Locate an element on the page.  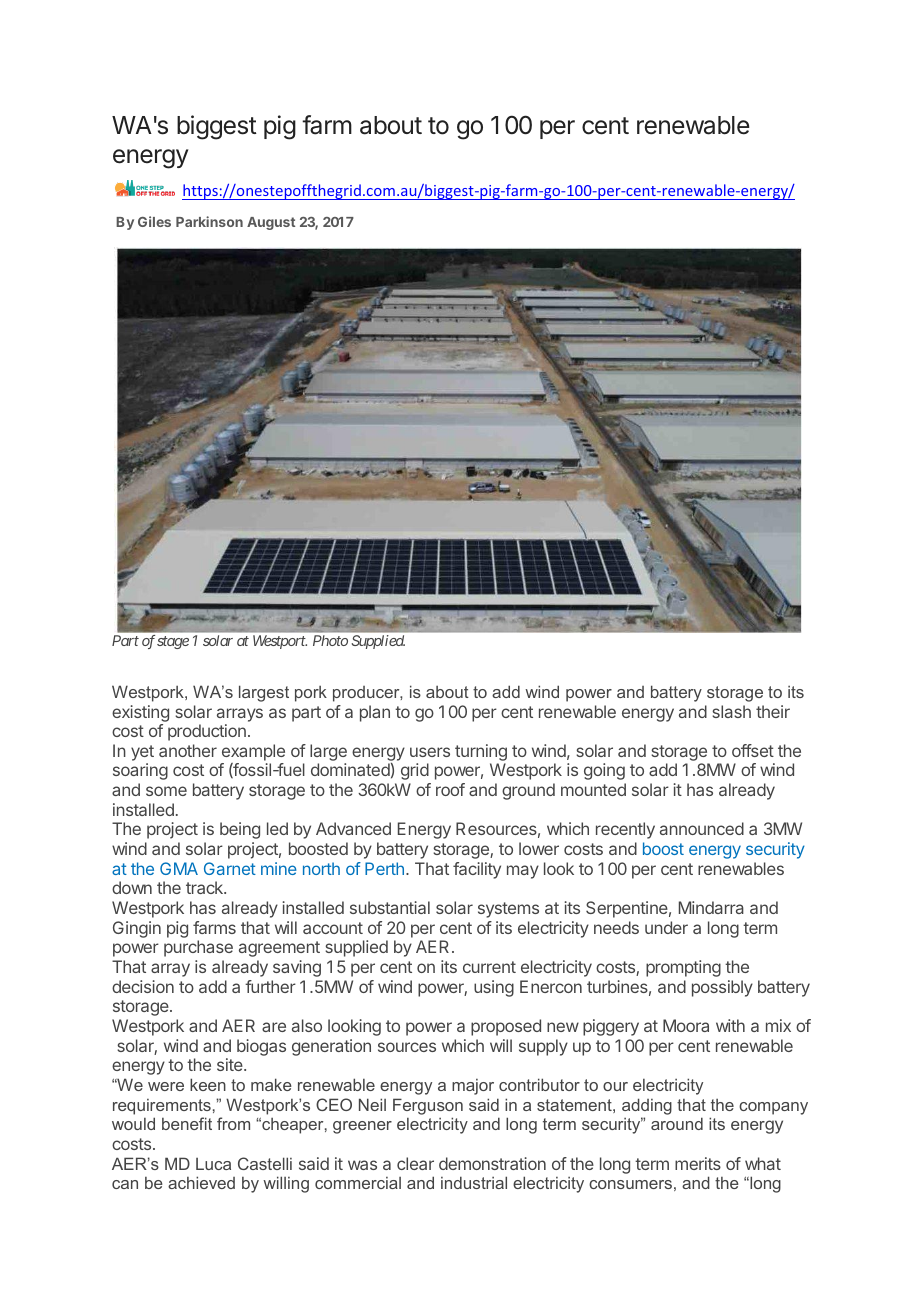
their is located at coordinates (773, 711).
